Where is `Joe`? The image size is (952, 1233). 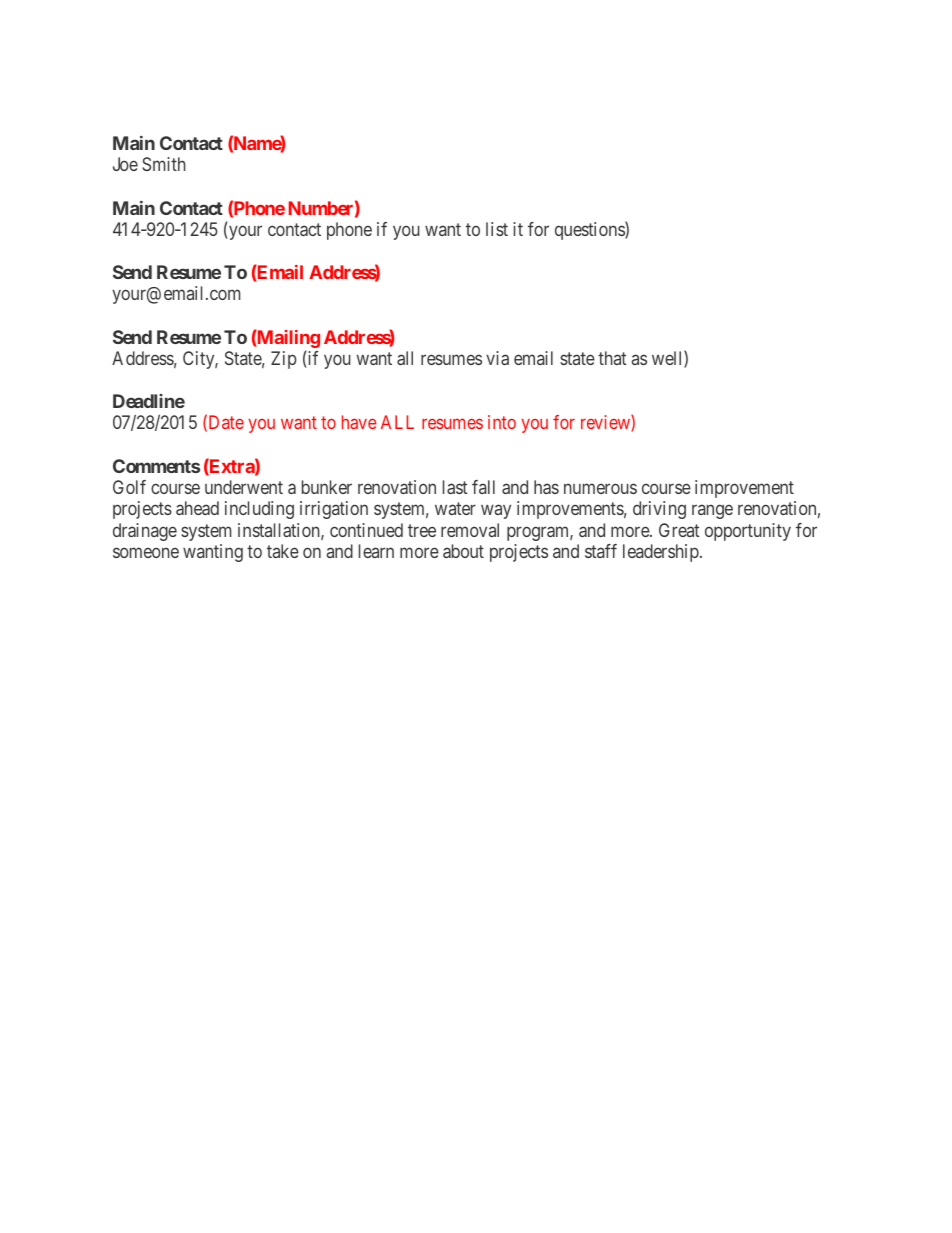 Joe is located at coordinates (125, 164).
